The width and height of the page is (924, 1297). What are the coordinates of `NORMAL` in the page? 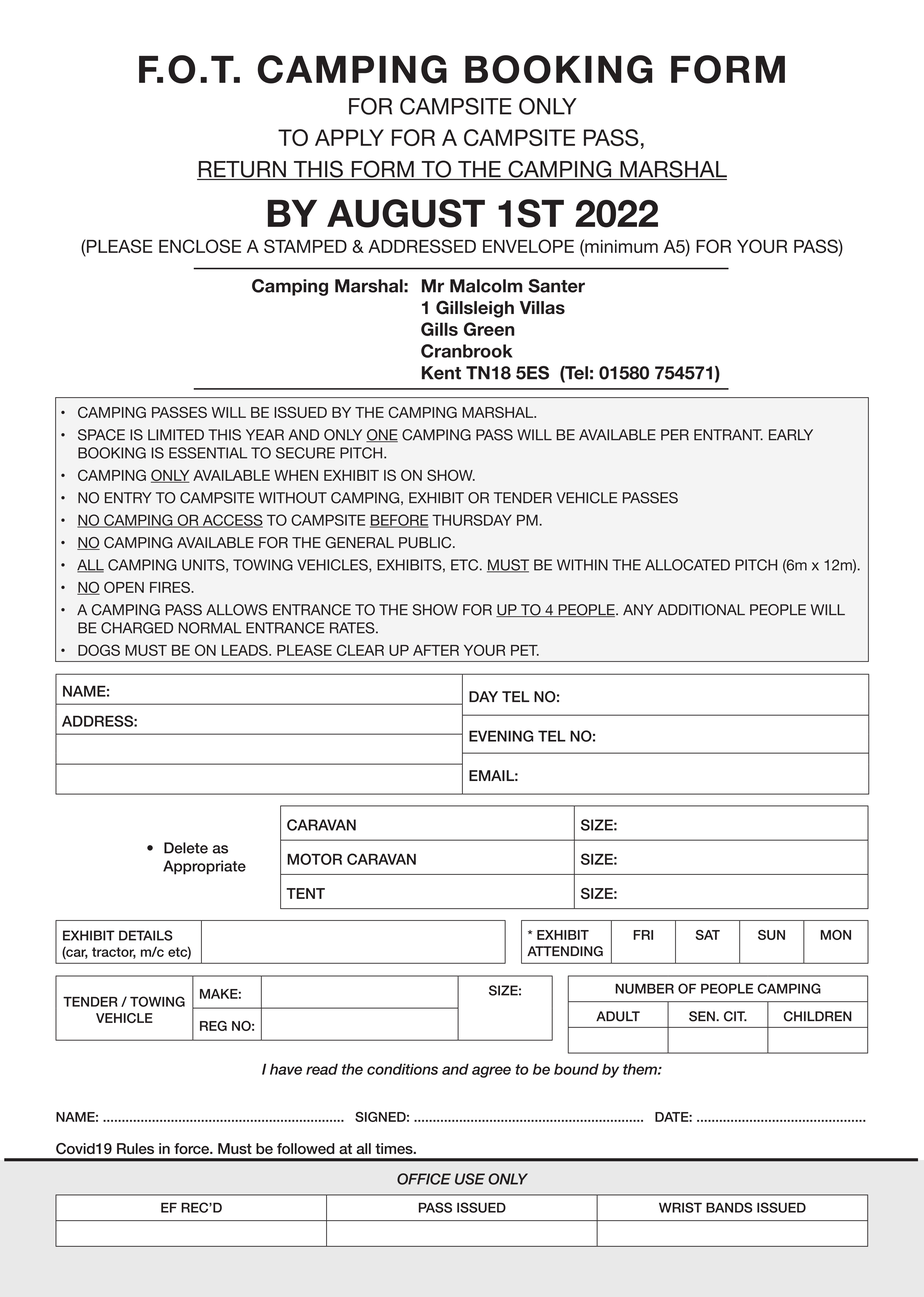 It's located at (210, 628).
